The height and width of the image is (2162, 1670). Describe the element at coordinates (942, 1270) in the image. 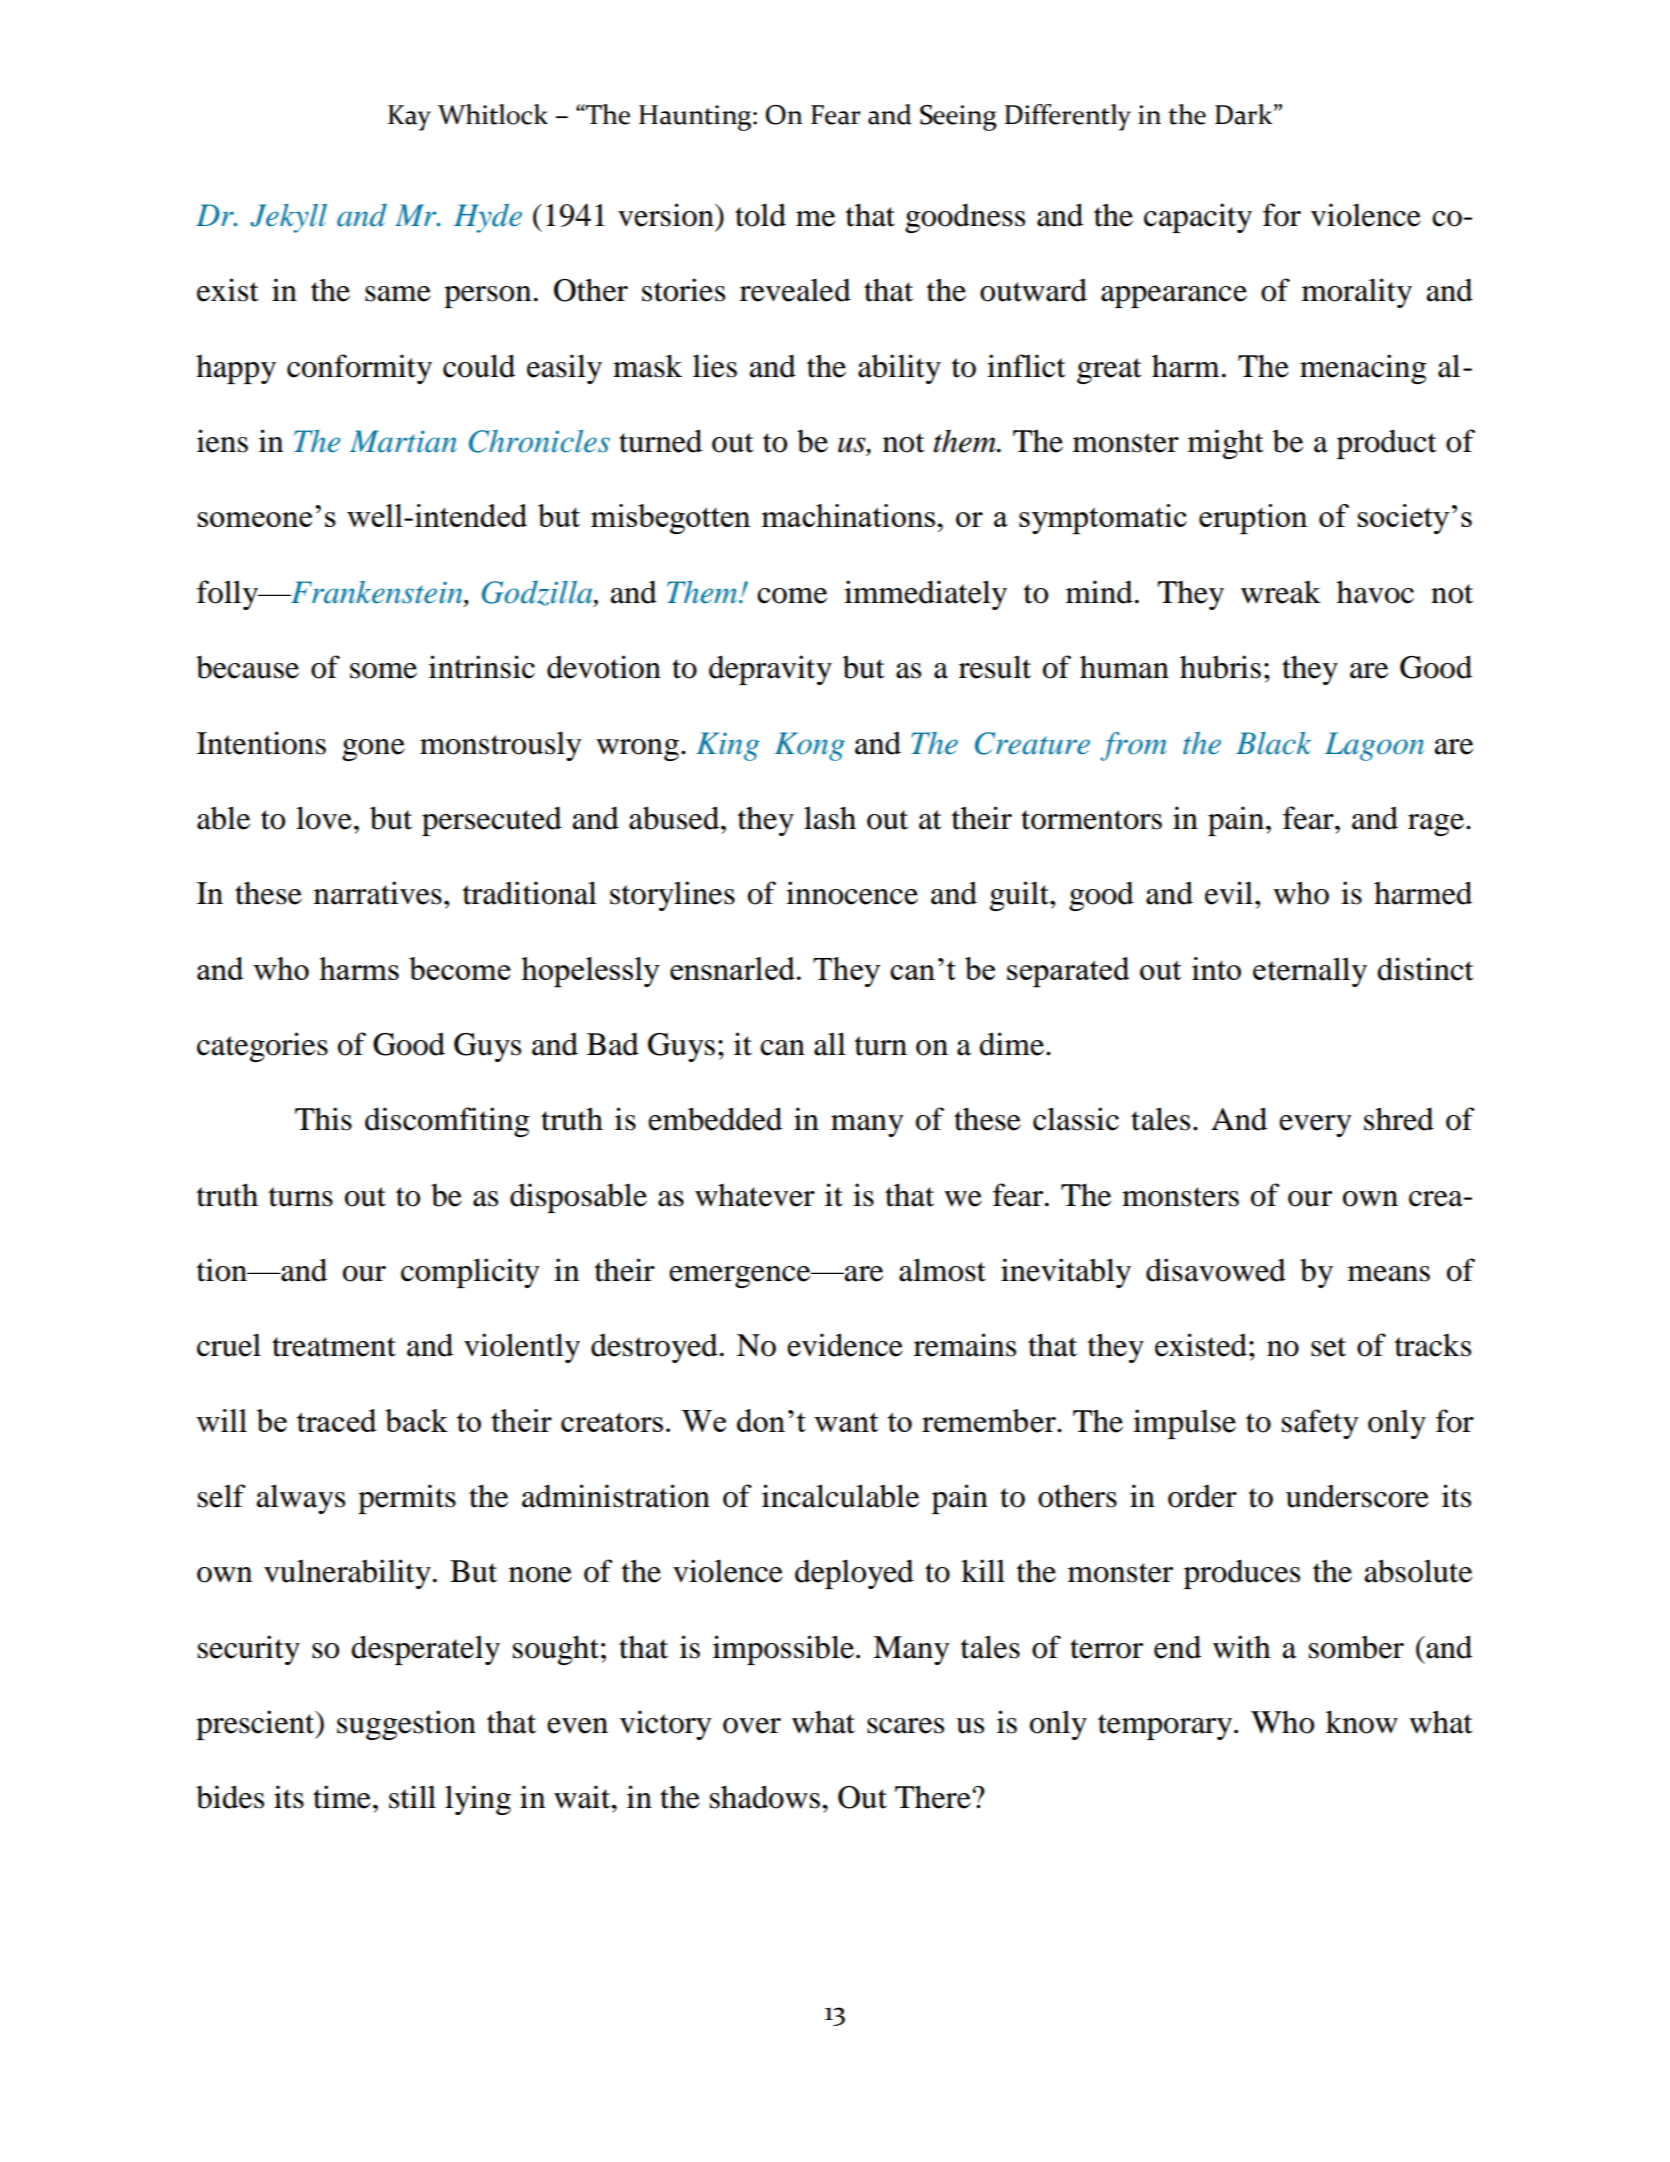

I see `almost` at that location.
